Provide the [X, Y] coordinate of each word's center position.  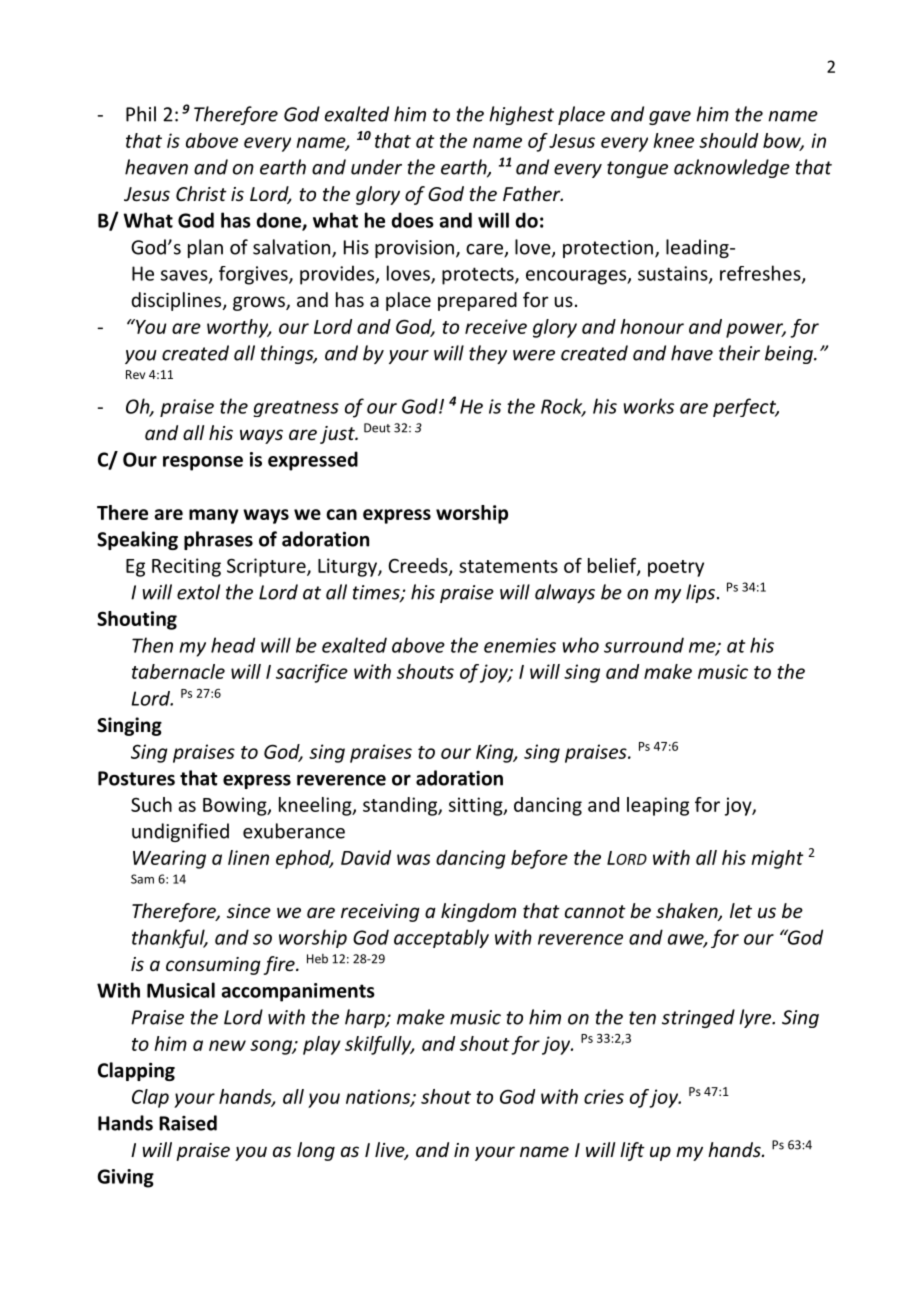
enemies [520, 645]
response [203, 463]
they [488, 354]
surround [644, 645]
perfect [746, 407]
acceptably [441, 938]
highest [521, 115]
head [233, 645]
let [741, 910]
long [316, 1151]
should [728, 140]
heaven [156, 167]
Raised [188, 1123]
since [249, 911]
